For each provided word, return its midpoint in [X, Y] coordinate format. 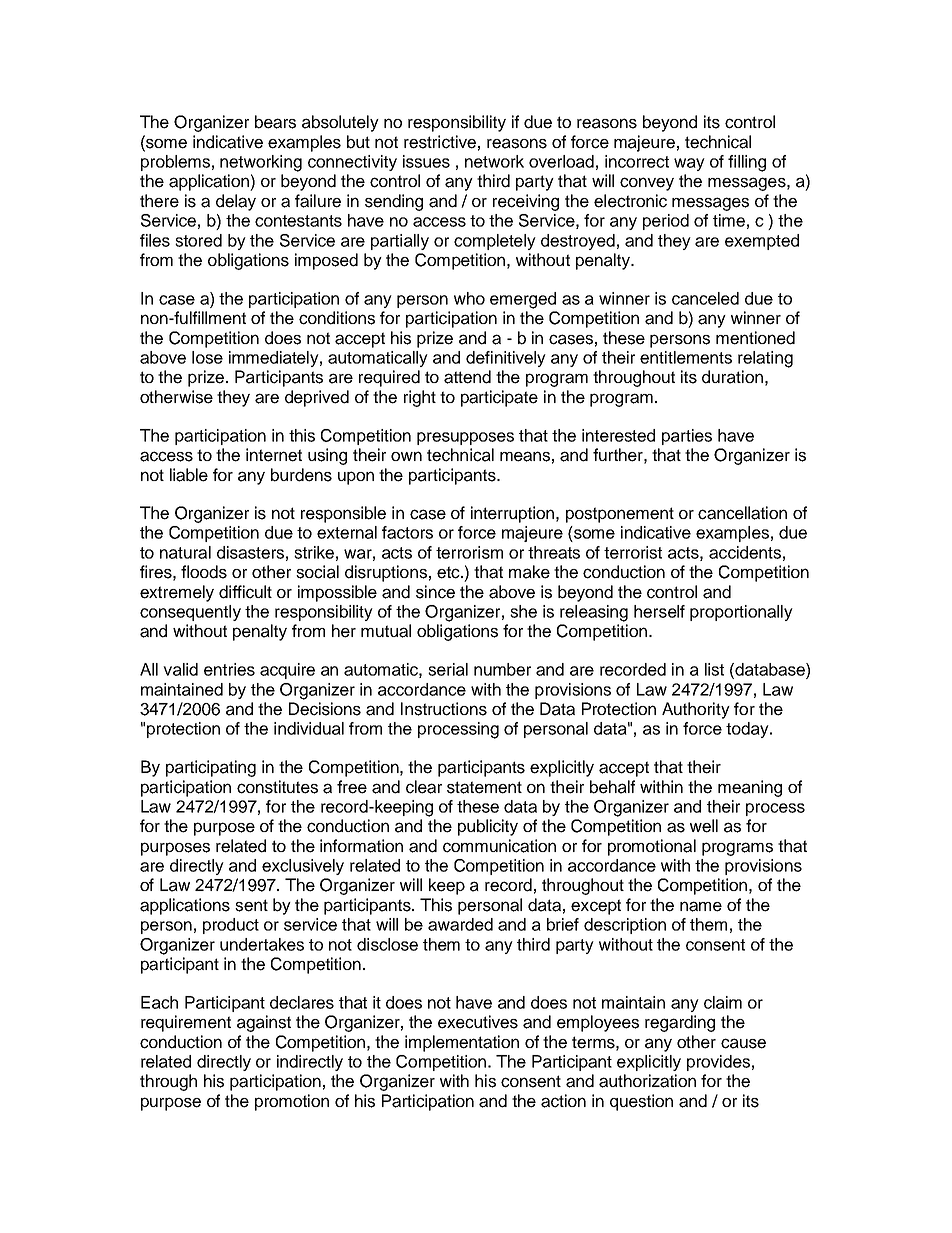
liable [189, 475]
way [689, 164]
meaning [750, 788]
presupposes [465, 438]
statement [484, 787]
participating [211, 768]
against [264, 1023]
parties [687, 437]
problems [175, 163]
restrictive [440, 142]
